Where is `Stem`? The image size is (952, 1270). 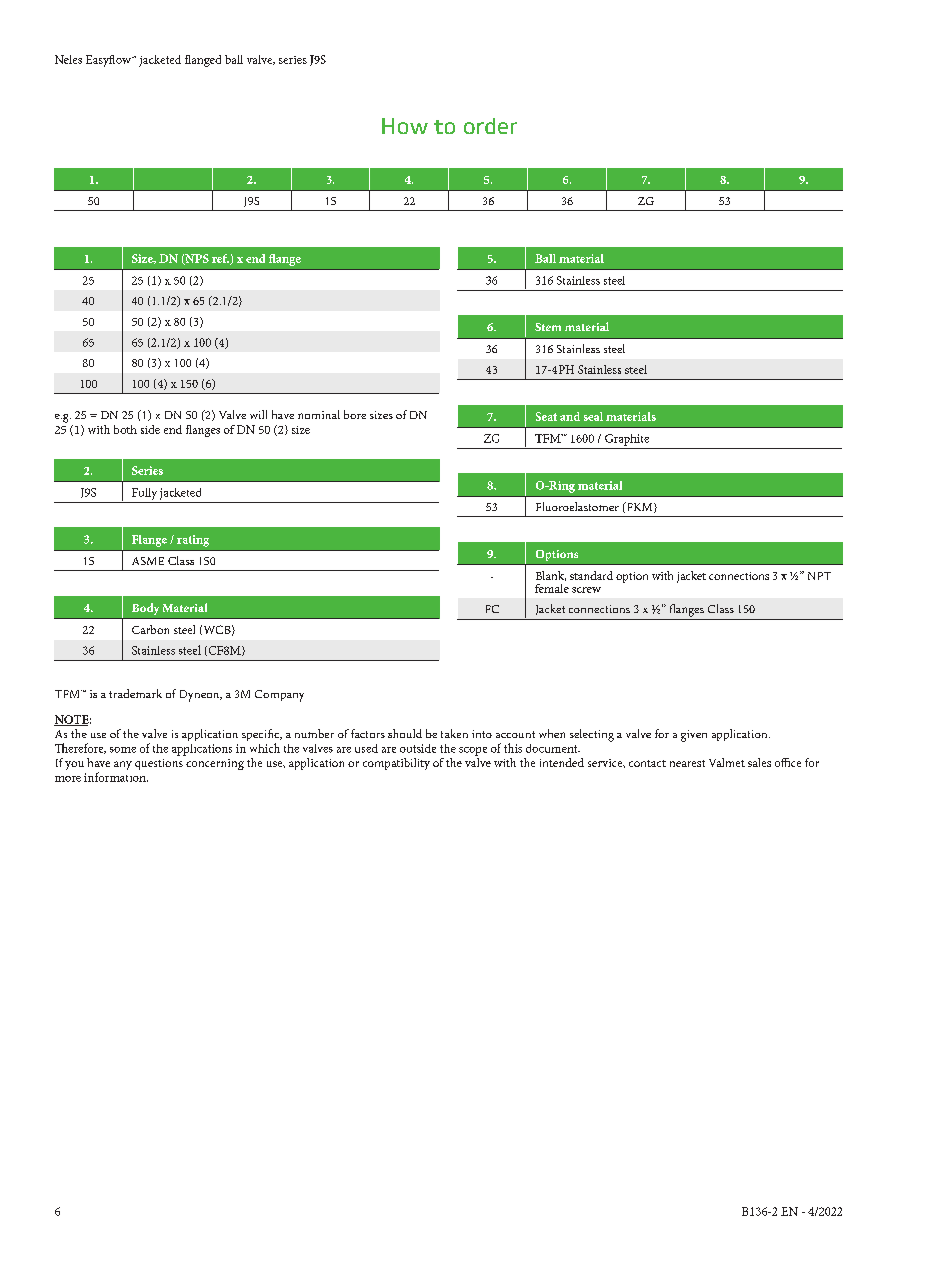 Stem is located at coordinates (548, 327).
